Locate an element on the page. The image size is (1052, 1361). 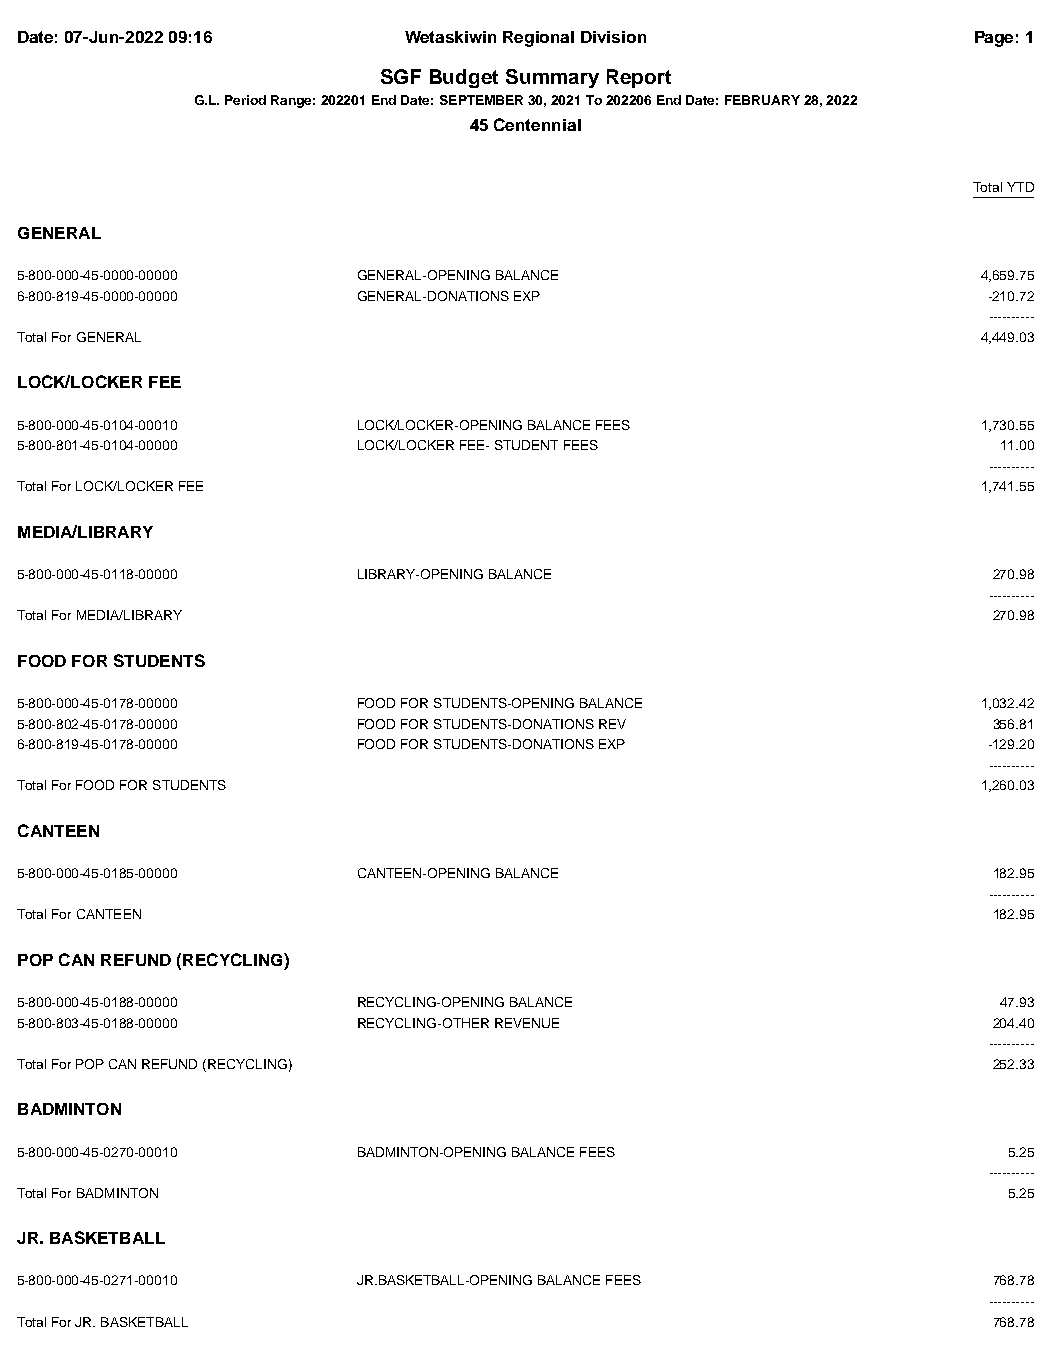
Division is located at coordinates (613, 37).
